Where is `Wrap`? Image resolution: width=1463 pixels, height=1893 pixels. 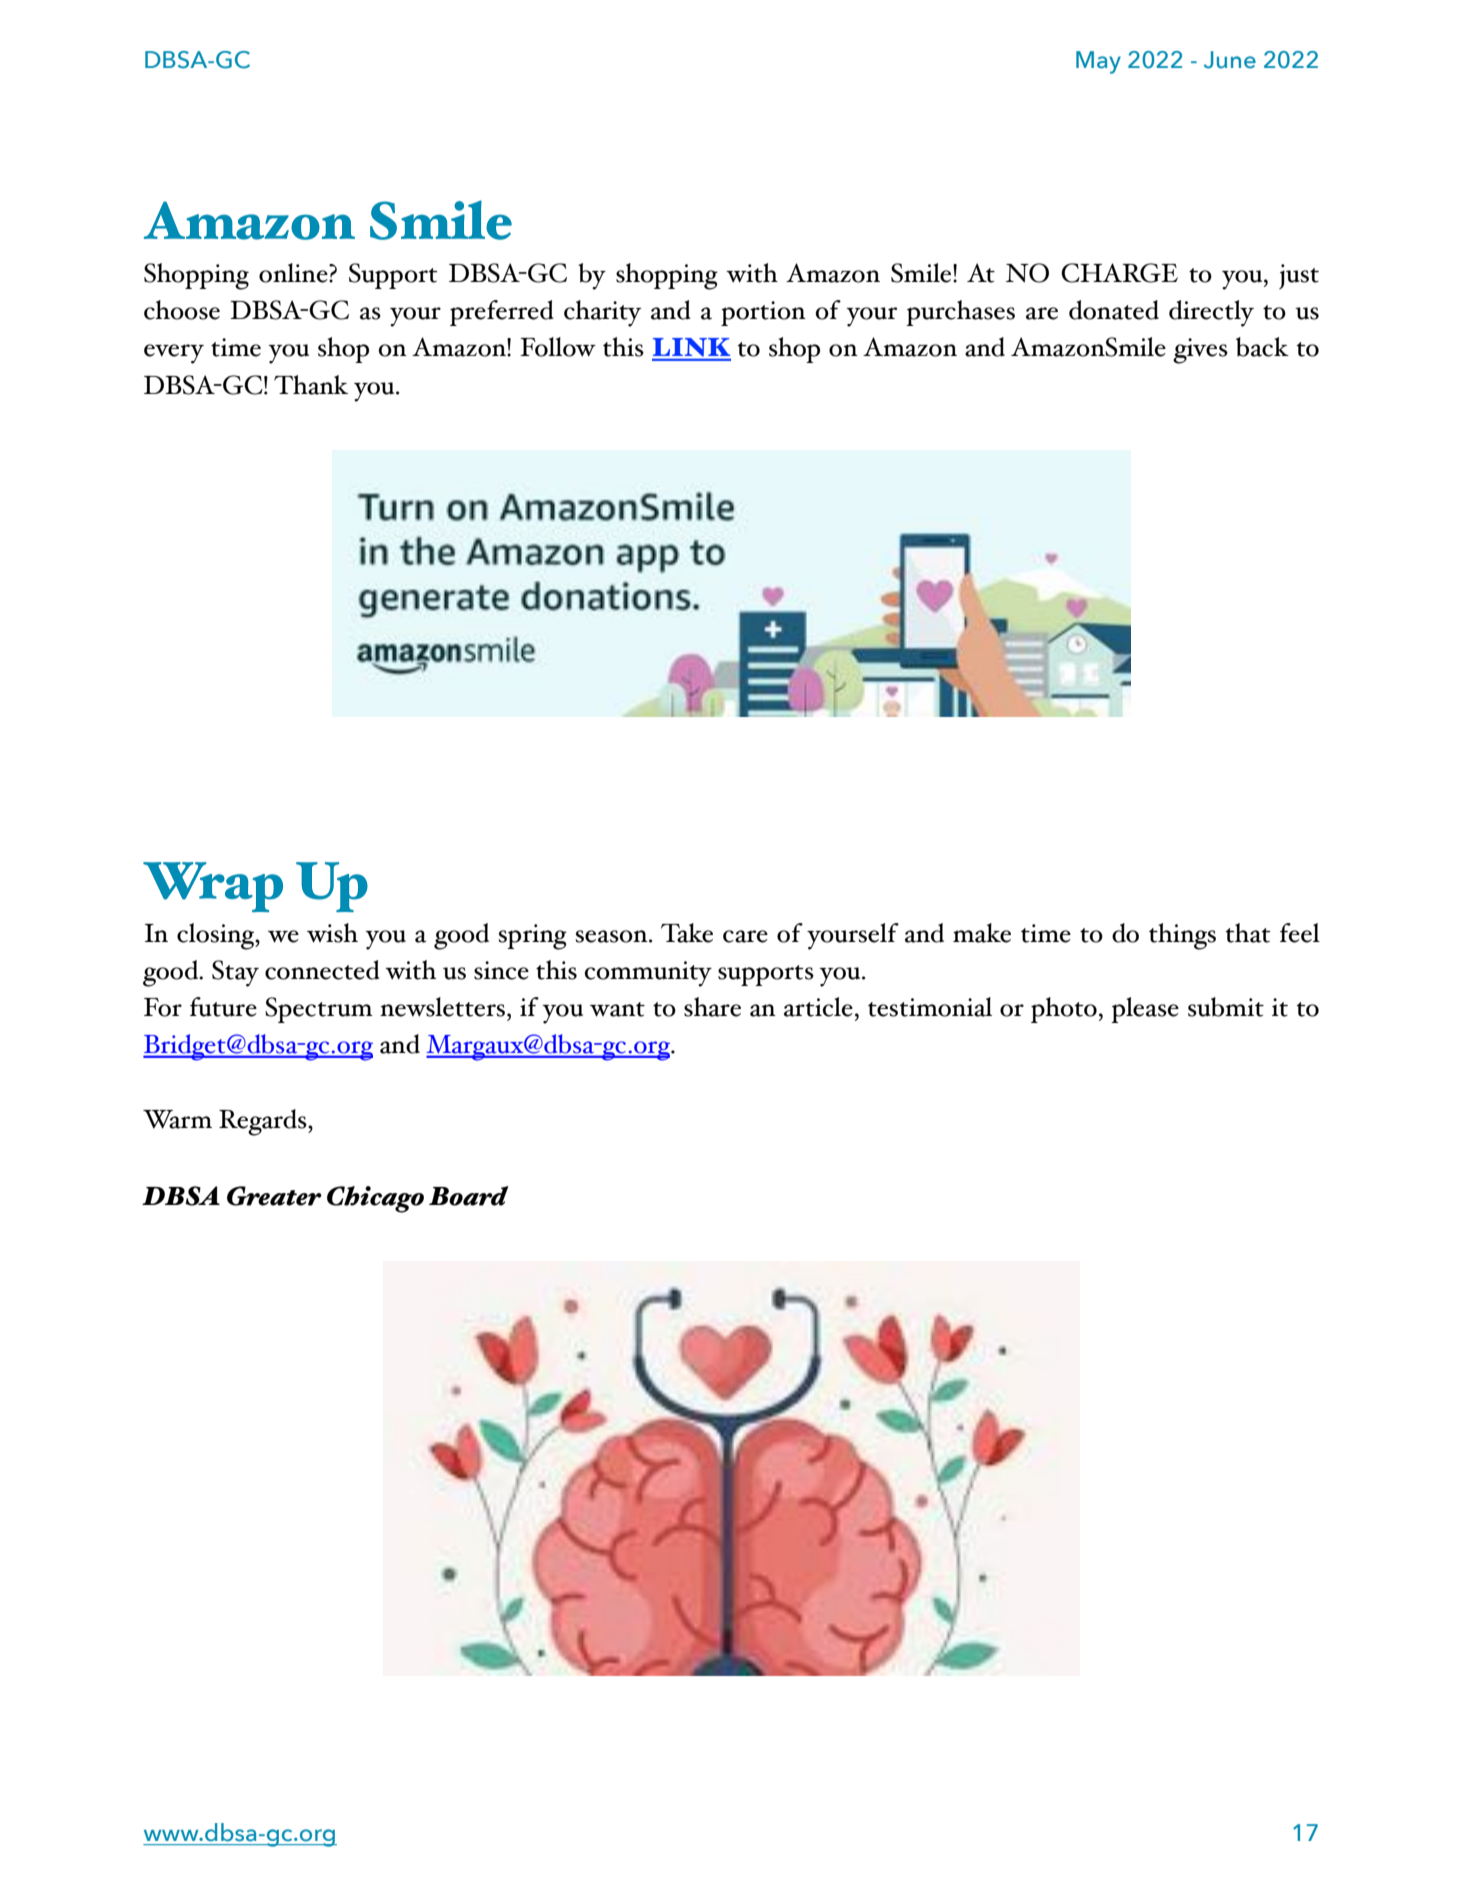
Wrap is located at coordinates (213, 887).
